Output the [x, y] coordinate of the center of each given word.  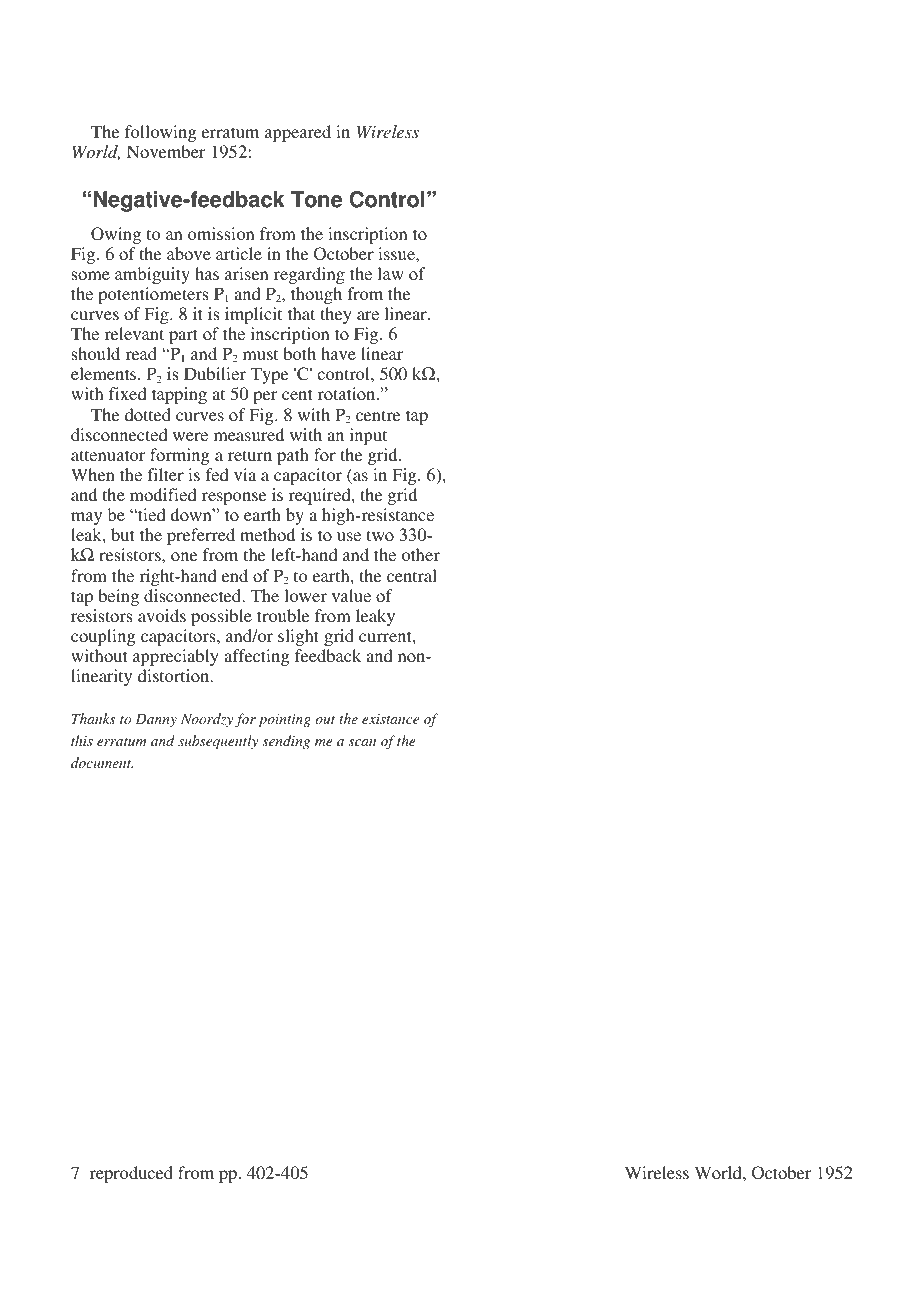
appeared [298, 133]
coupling [103, 637]
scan [362, 742]
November [166, 151]
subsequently [218, 742]
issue [397, 253]
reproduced [131, 1174]
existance [390, 719]
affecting [256, 657]
